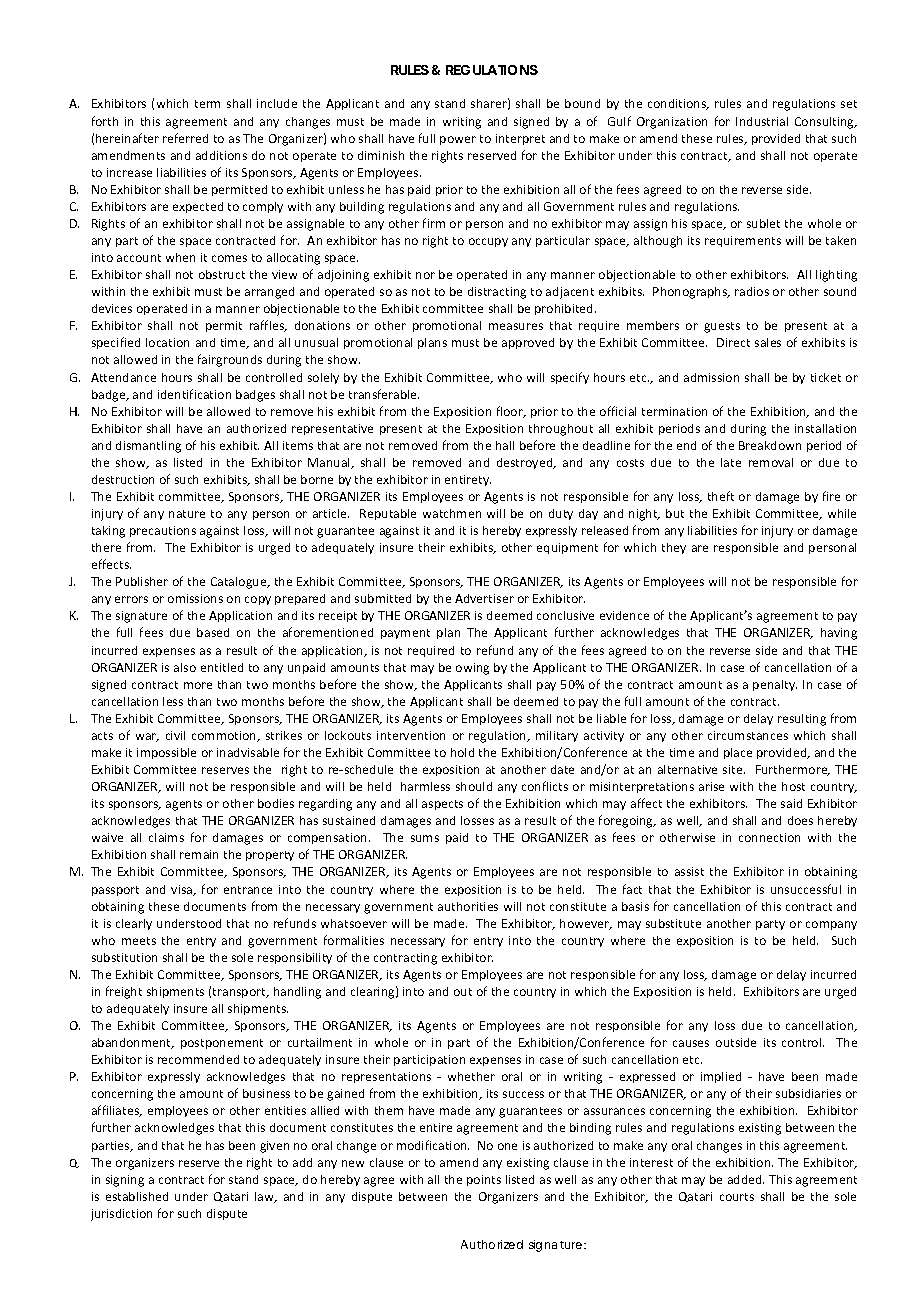 This page has height=1308, width=924. Describe the element at coordinates (769, 837) in the page. I see `connection` at that location.
